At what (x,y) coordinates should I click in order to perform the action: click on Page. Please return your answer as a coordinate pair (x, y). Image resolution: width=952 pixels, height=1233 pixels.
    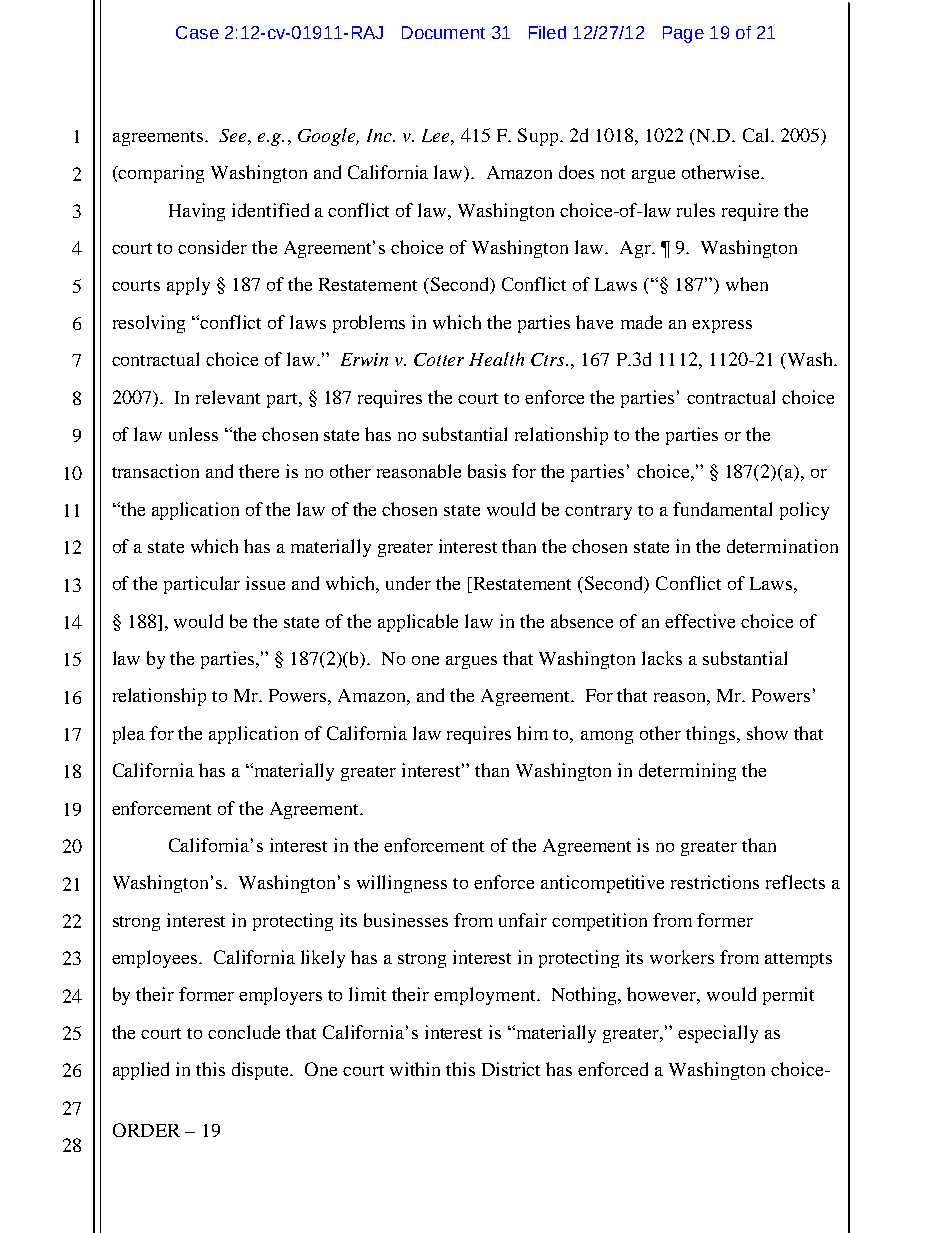
    Looking at the image, I should click on (683, 34).
